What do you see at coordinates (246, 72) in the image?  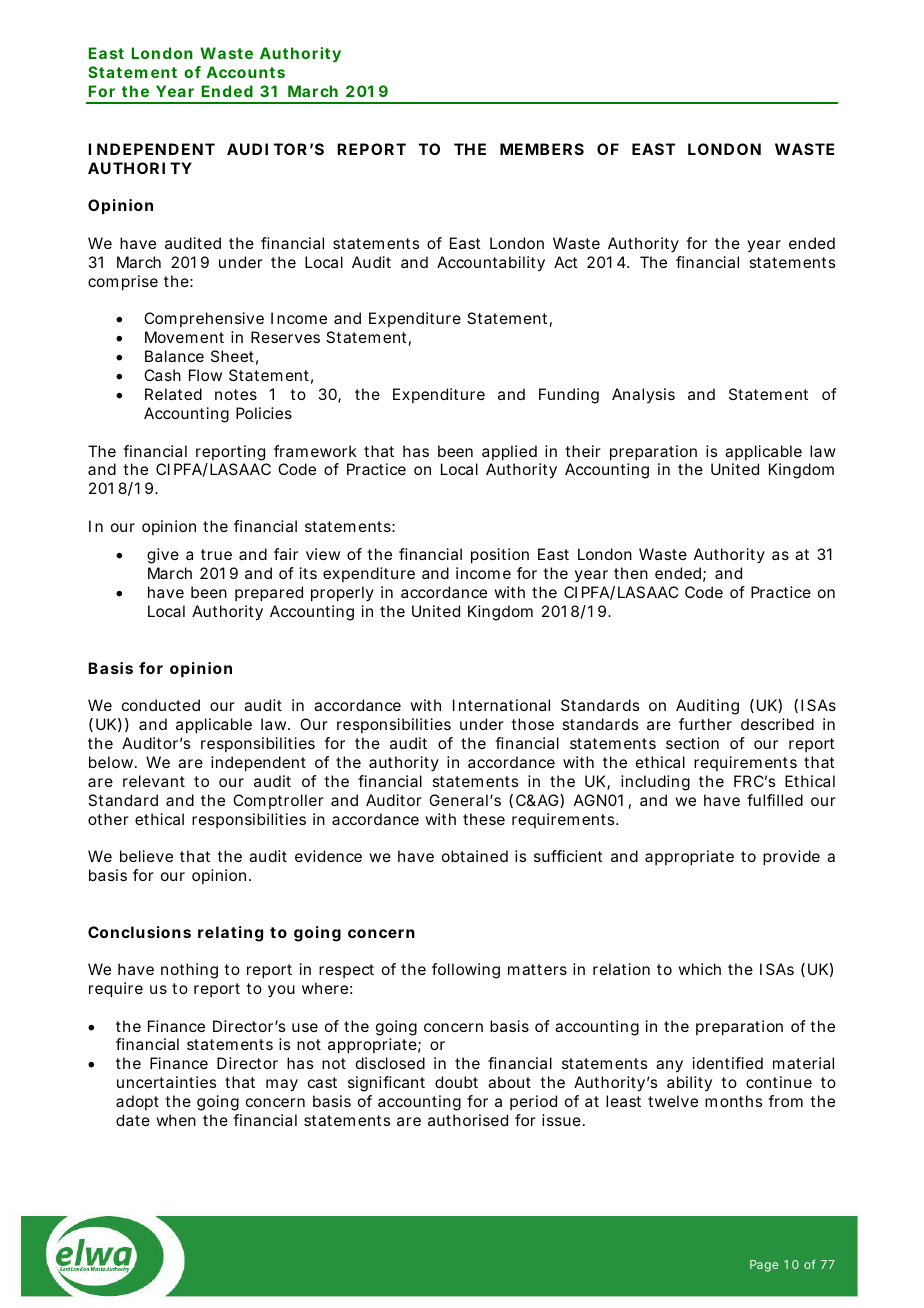 I see `Accounts` at bounding box center [246, 72].
